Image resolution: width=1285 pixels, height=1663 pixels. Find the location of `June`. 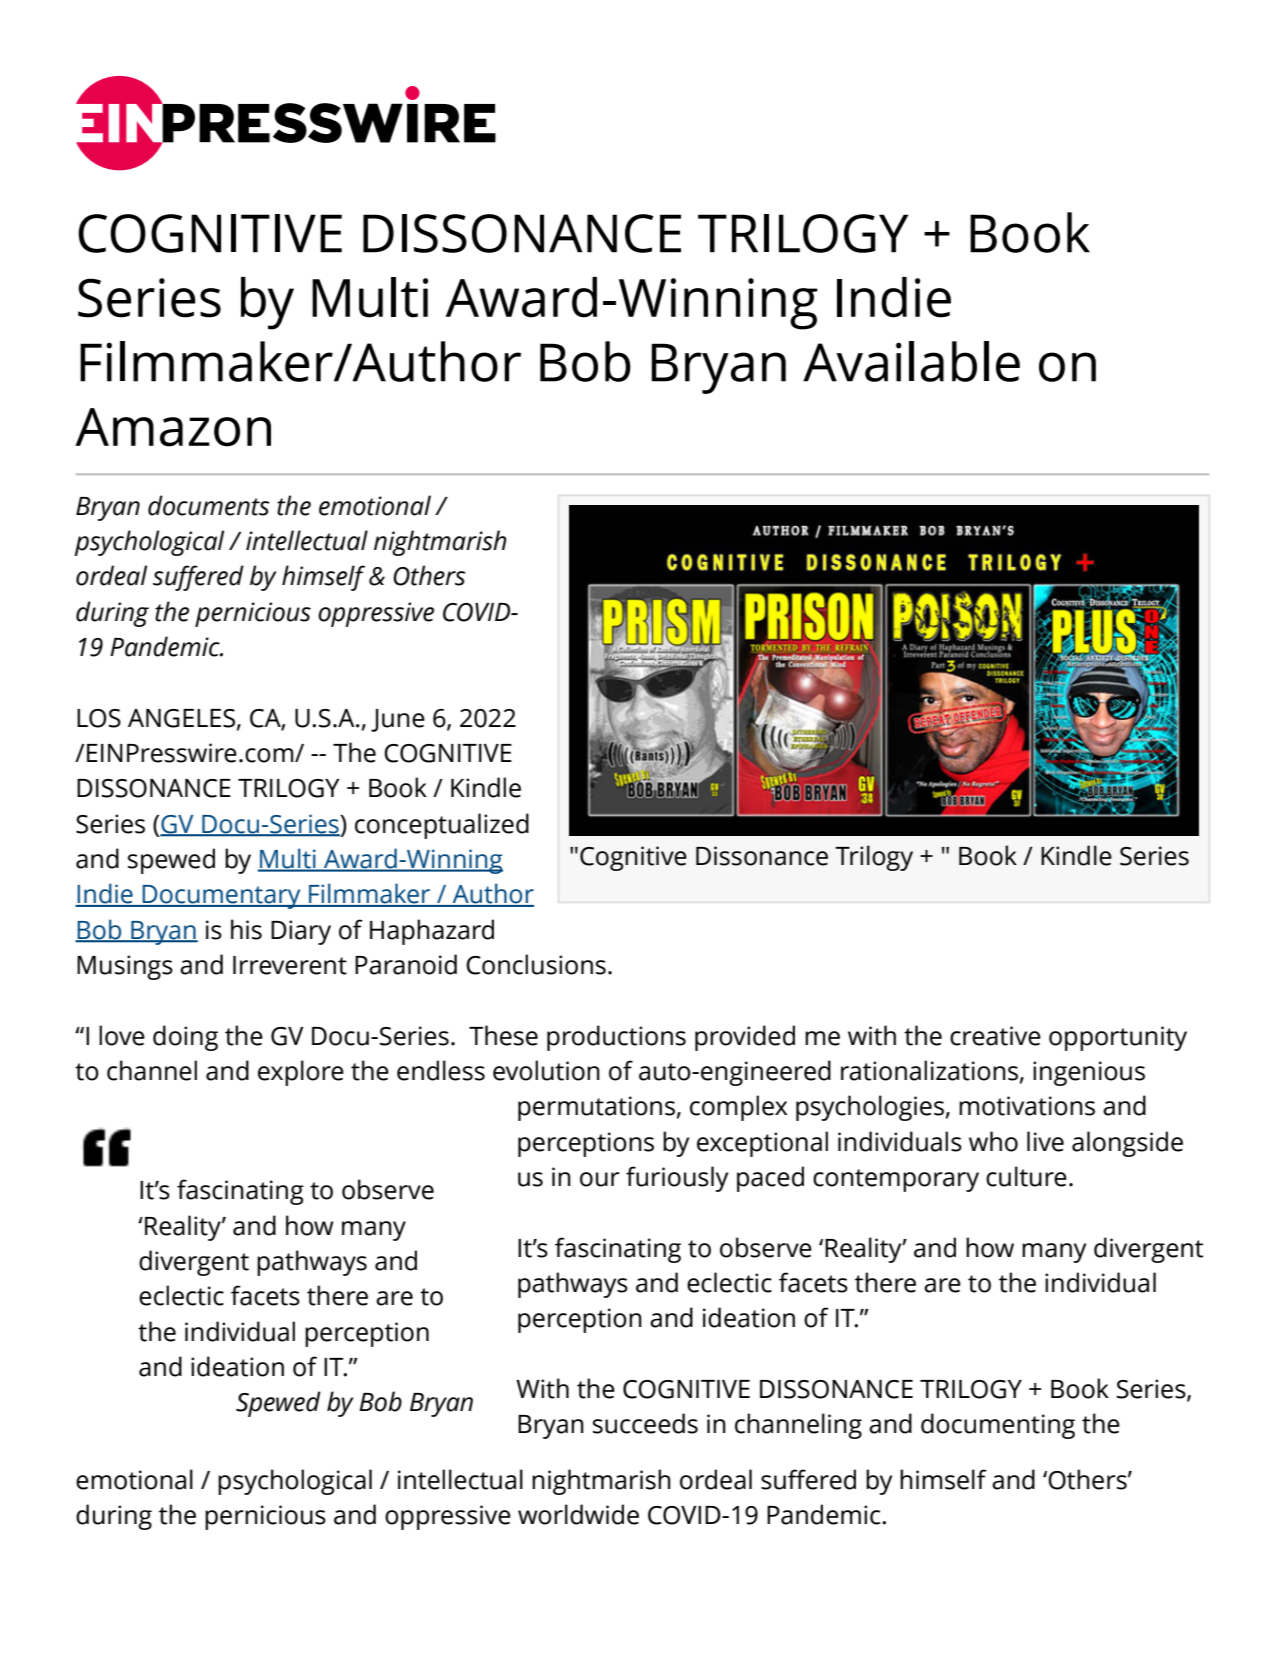

June is located at coordinates (398, 720).
